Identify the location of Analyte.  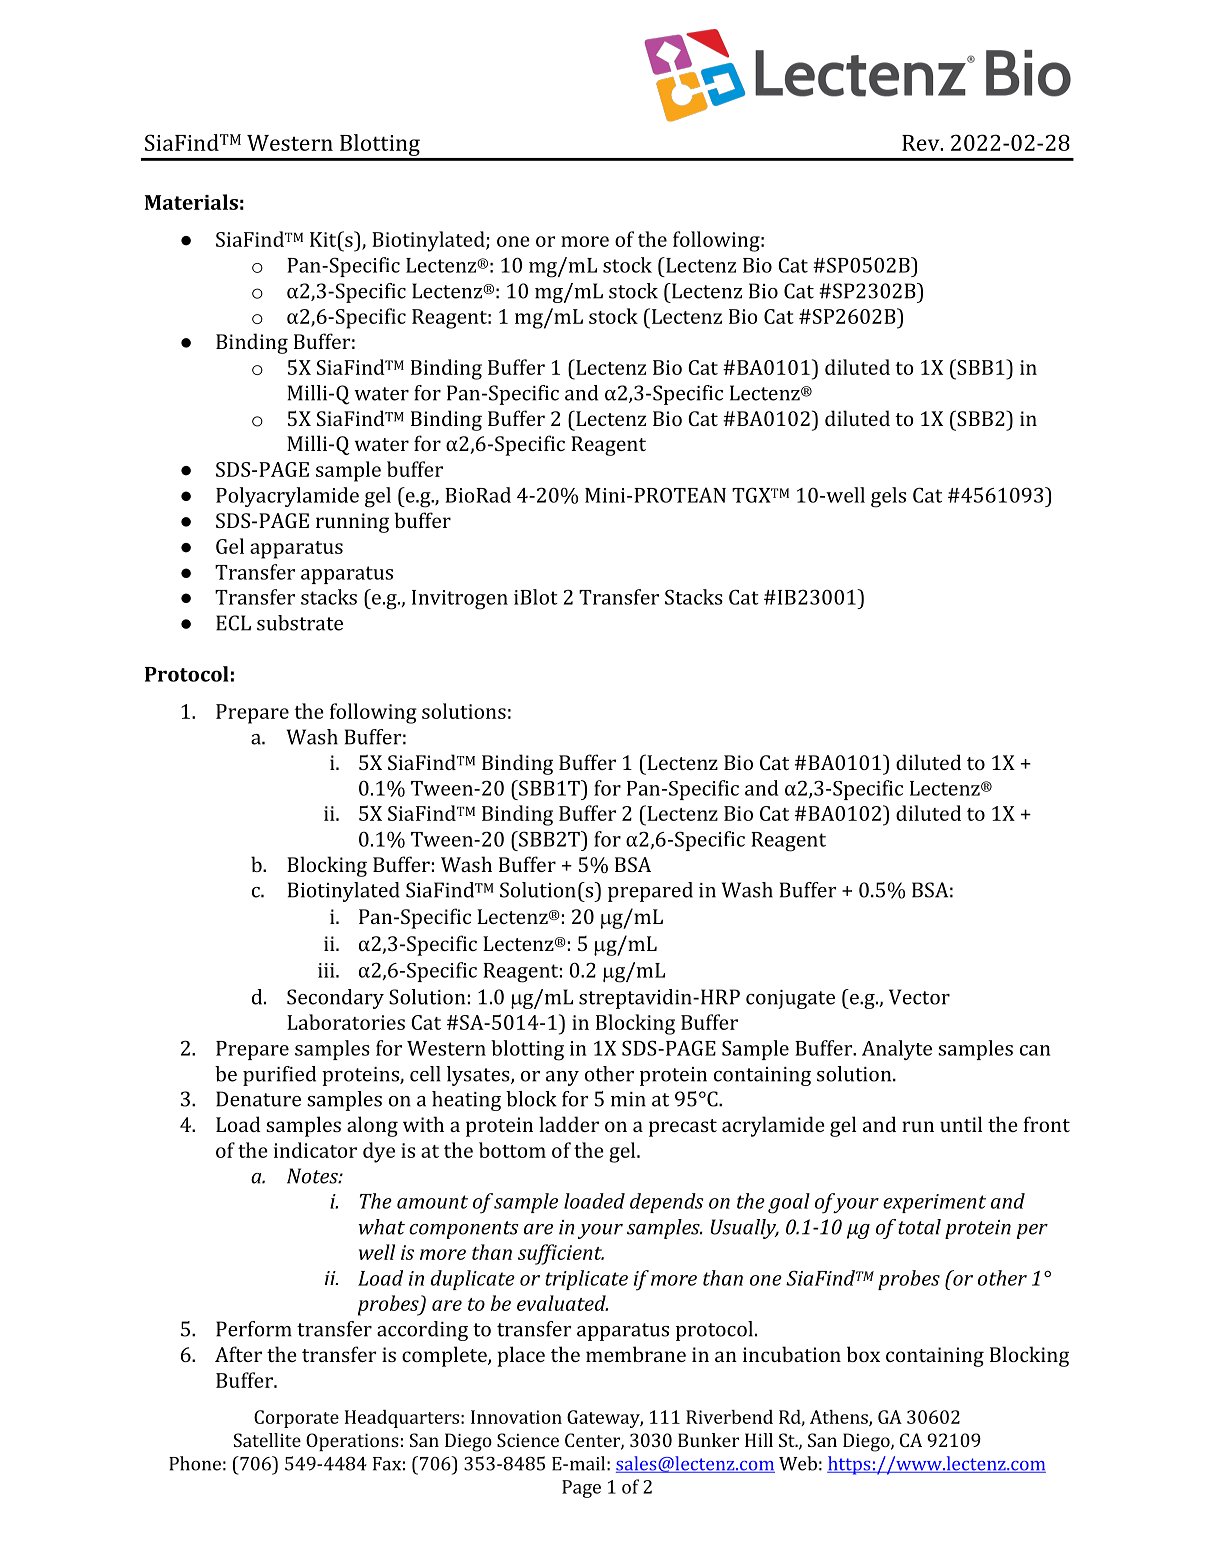
(897, 1050).
